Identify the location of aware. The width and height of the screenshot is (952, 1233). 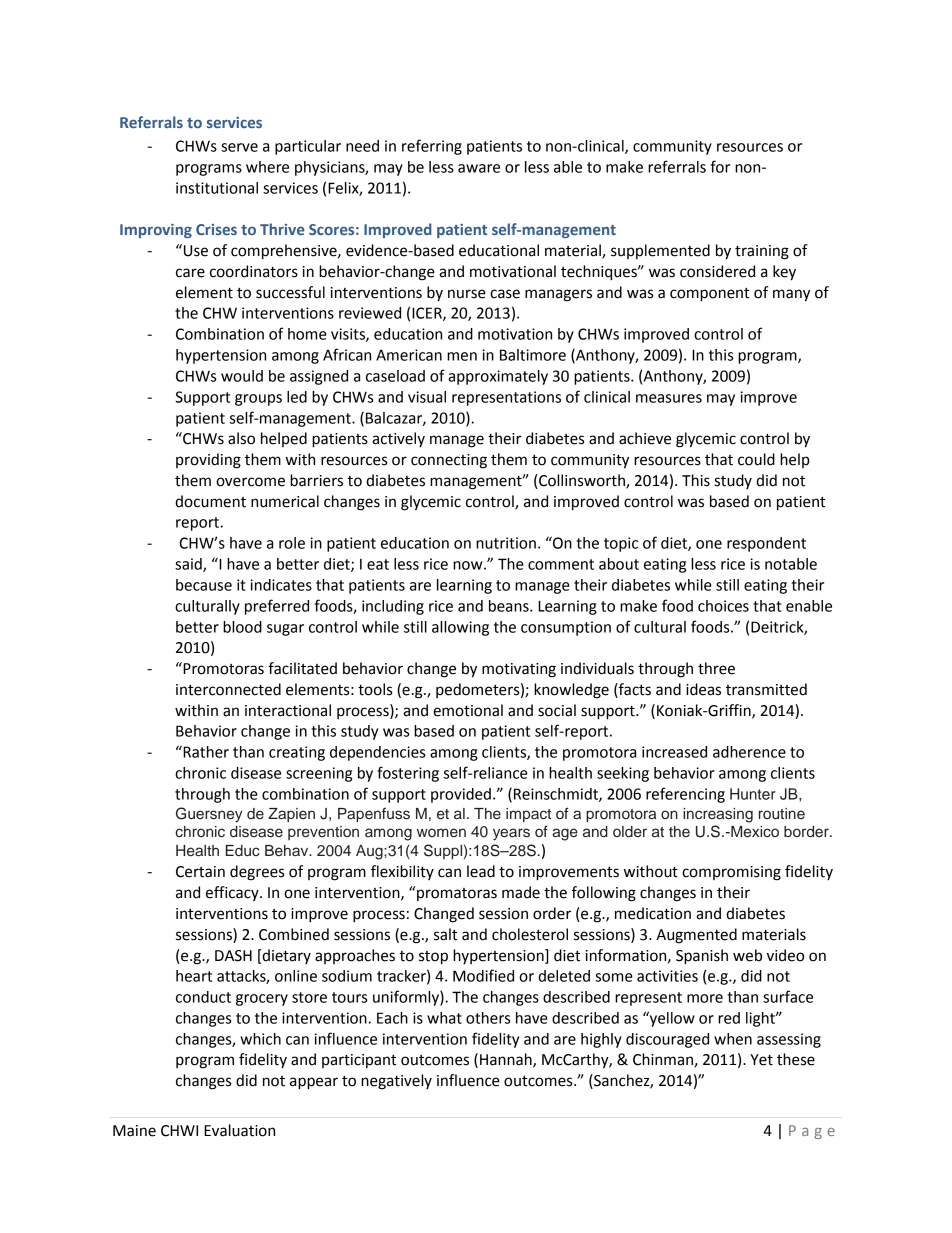
(479, 168).
